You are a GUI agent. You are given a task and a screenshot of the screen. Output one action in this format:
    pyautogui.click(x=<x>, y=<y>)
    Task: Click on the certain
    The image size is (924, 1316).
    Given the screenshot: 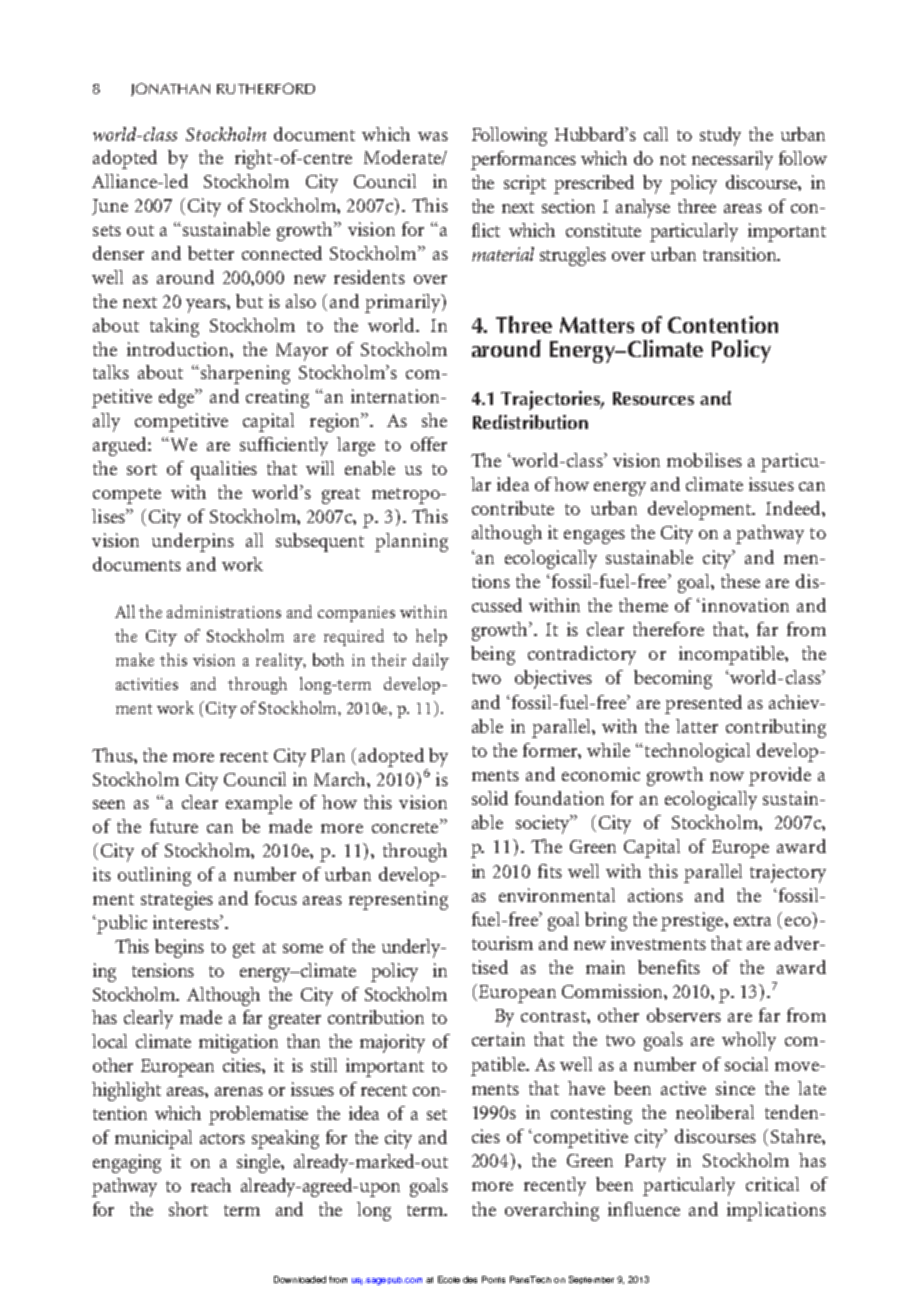 What is the action you would take?
    pyautogui.click(x=498, y=1039)
